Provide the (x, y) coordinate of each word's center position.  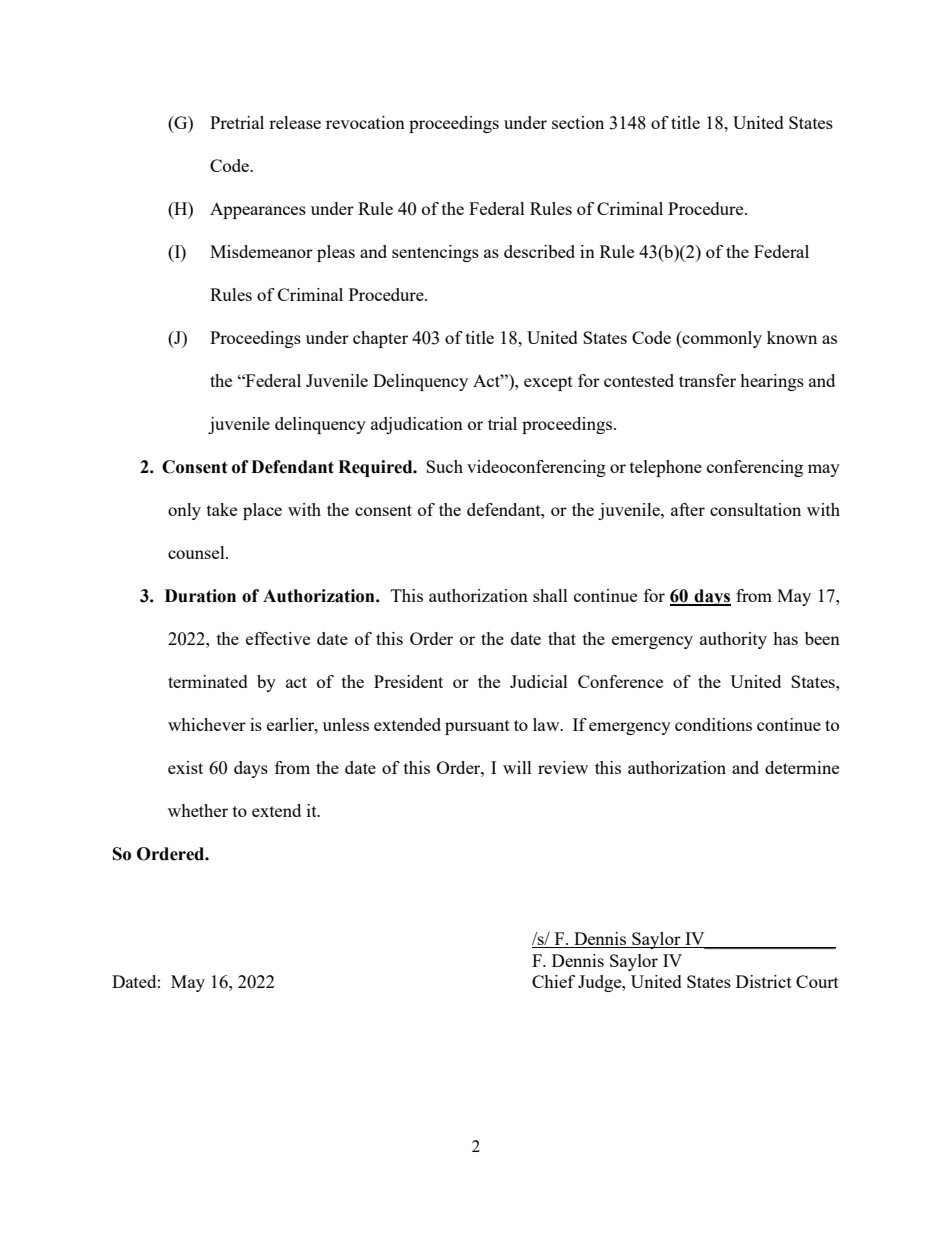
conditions (713, 724)
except (548, 383)
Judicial (539, 681)
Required (376, 468)
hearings (772, 382)
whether (198, 810)
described (539, 251)
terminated (208, 681)
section (578, 122)
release (295, 122)
